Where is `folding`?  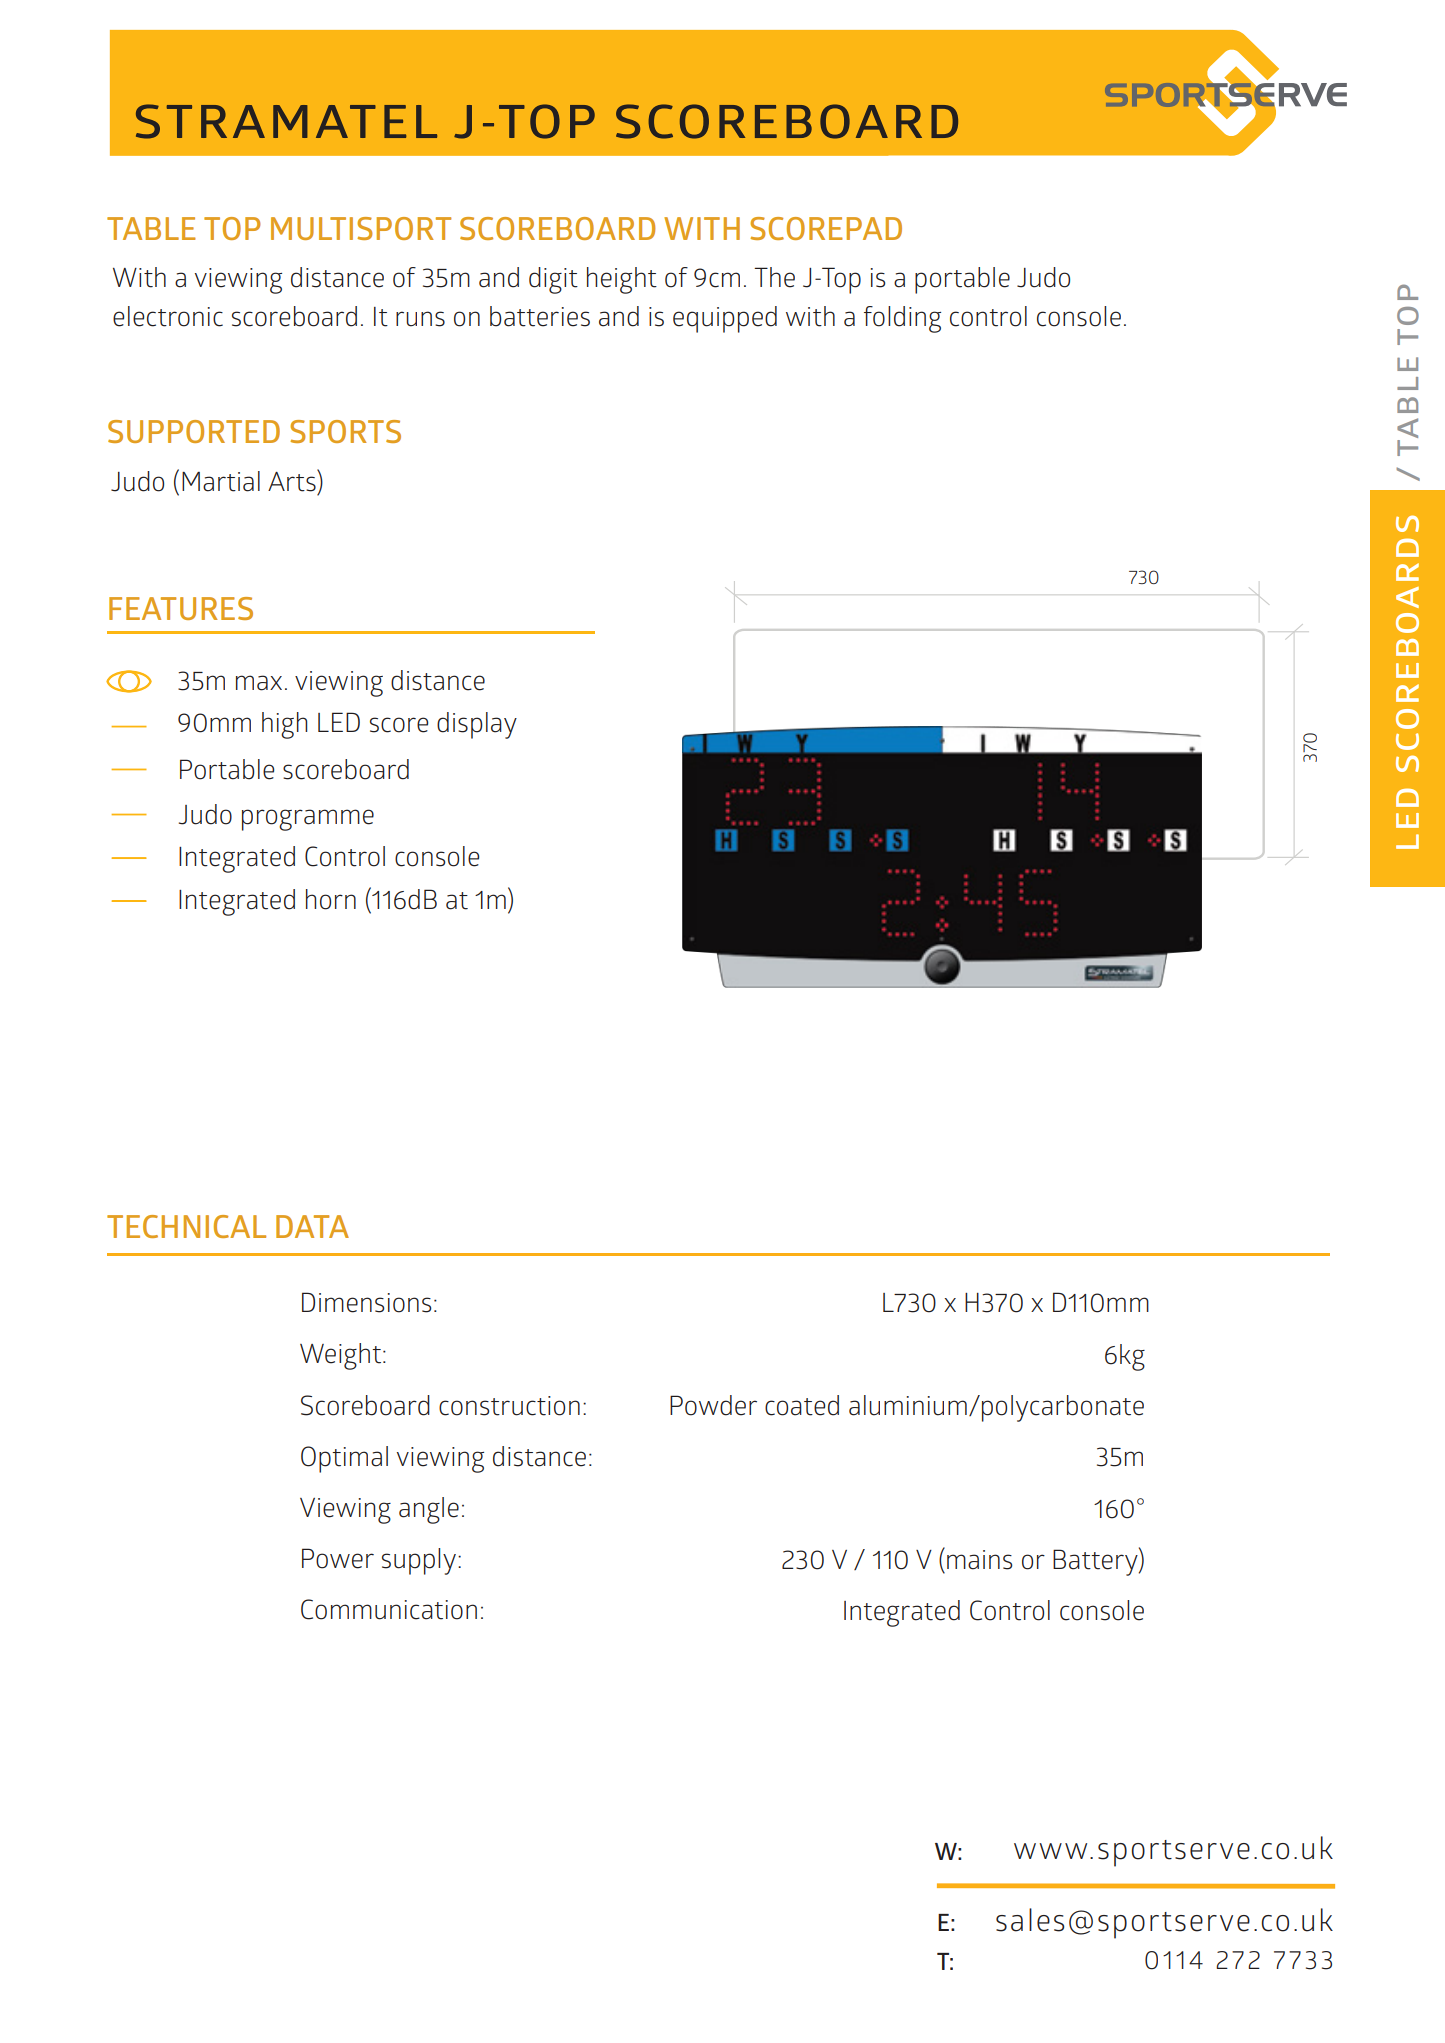
folding is located at coordinates (902, 319).
